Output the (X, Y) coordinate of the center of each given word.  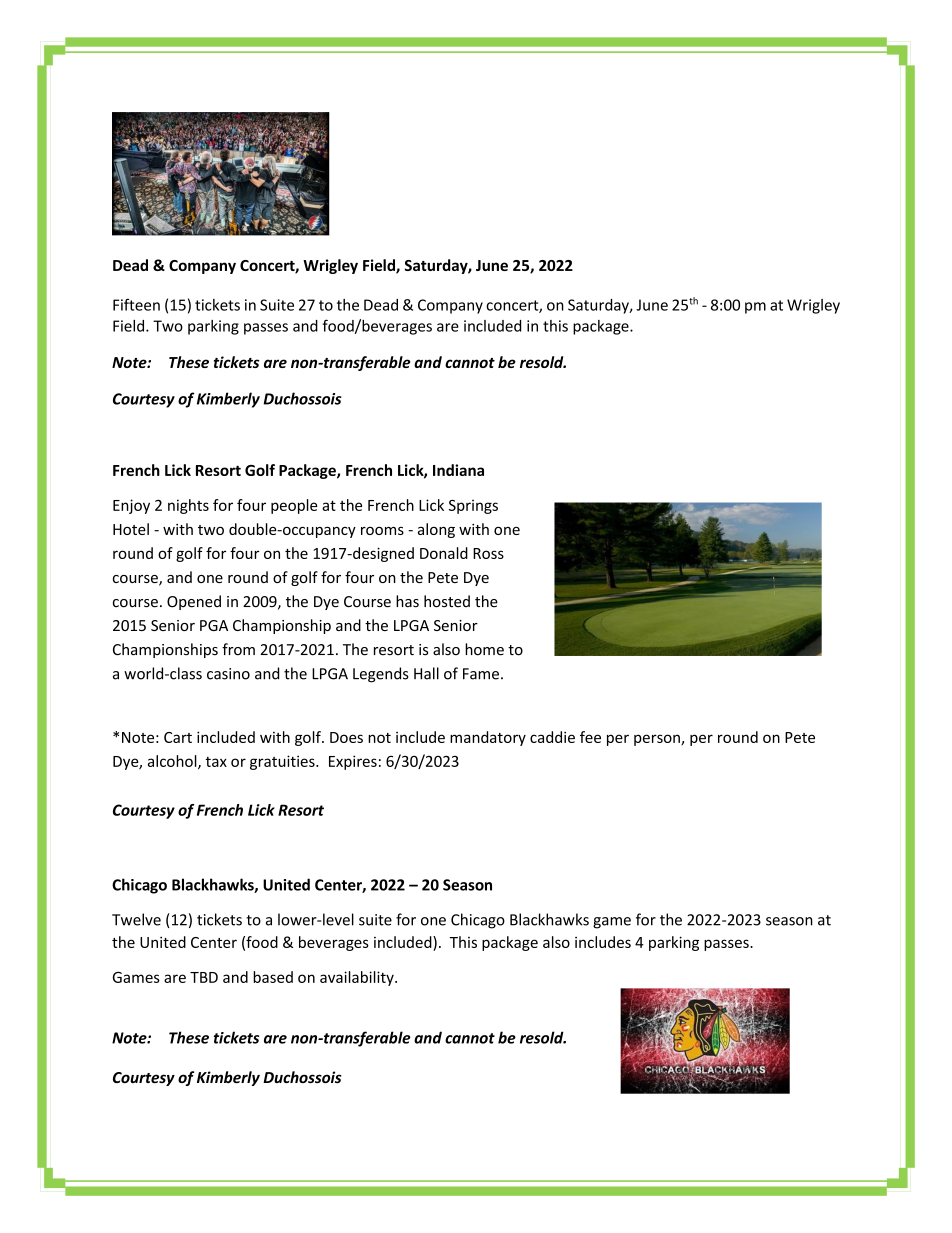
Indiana (458, 470)
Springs (473, 506)
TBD (204, 977)
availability (358, 978)
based (273, 977)
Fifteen (136, 304)
